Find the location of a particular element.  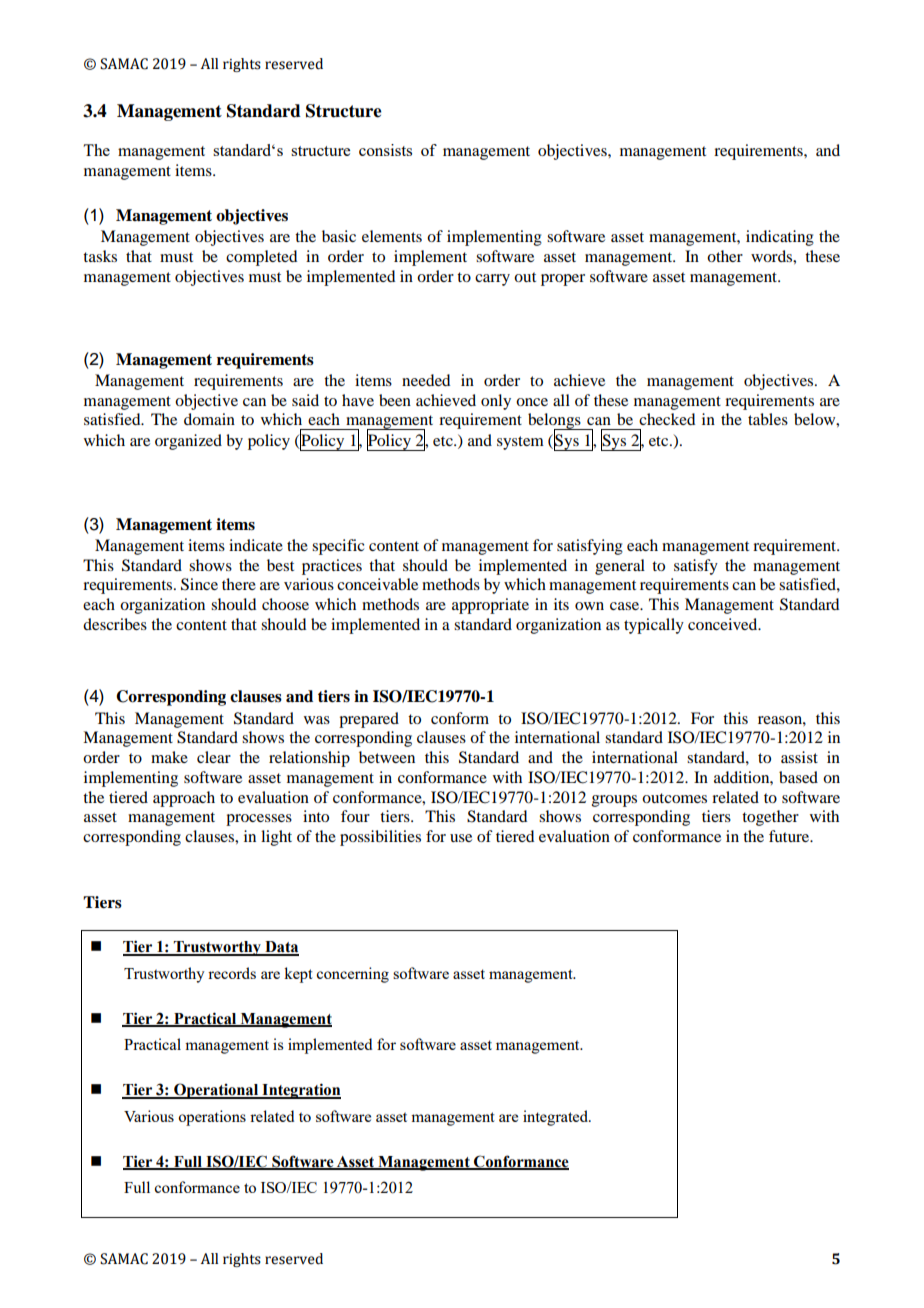

future is located at coordinates (790, 836).
